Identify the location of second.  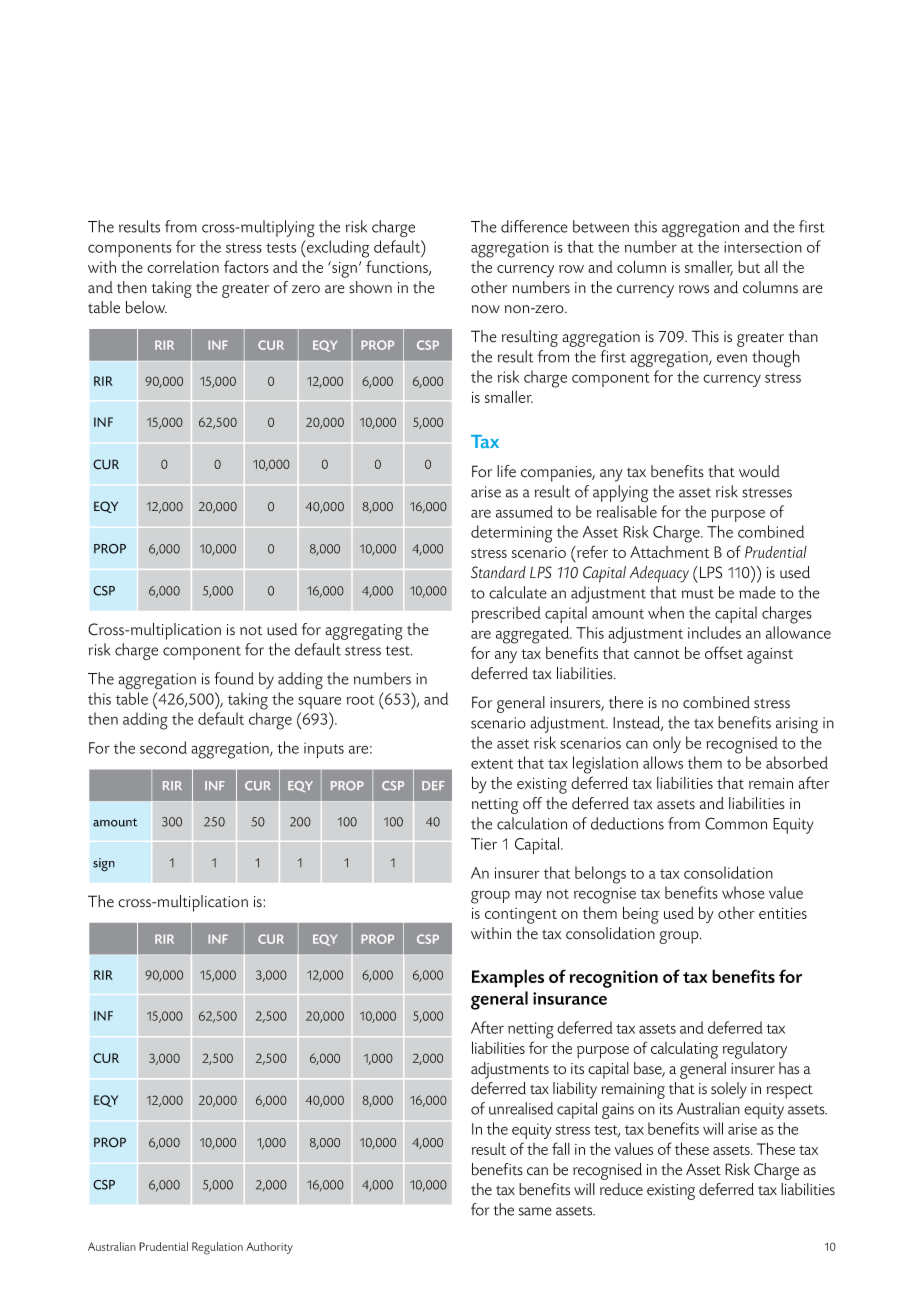
(163, 747).
